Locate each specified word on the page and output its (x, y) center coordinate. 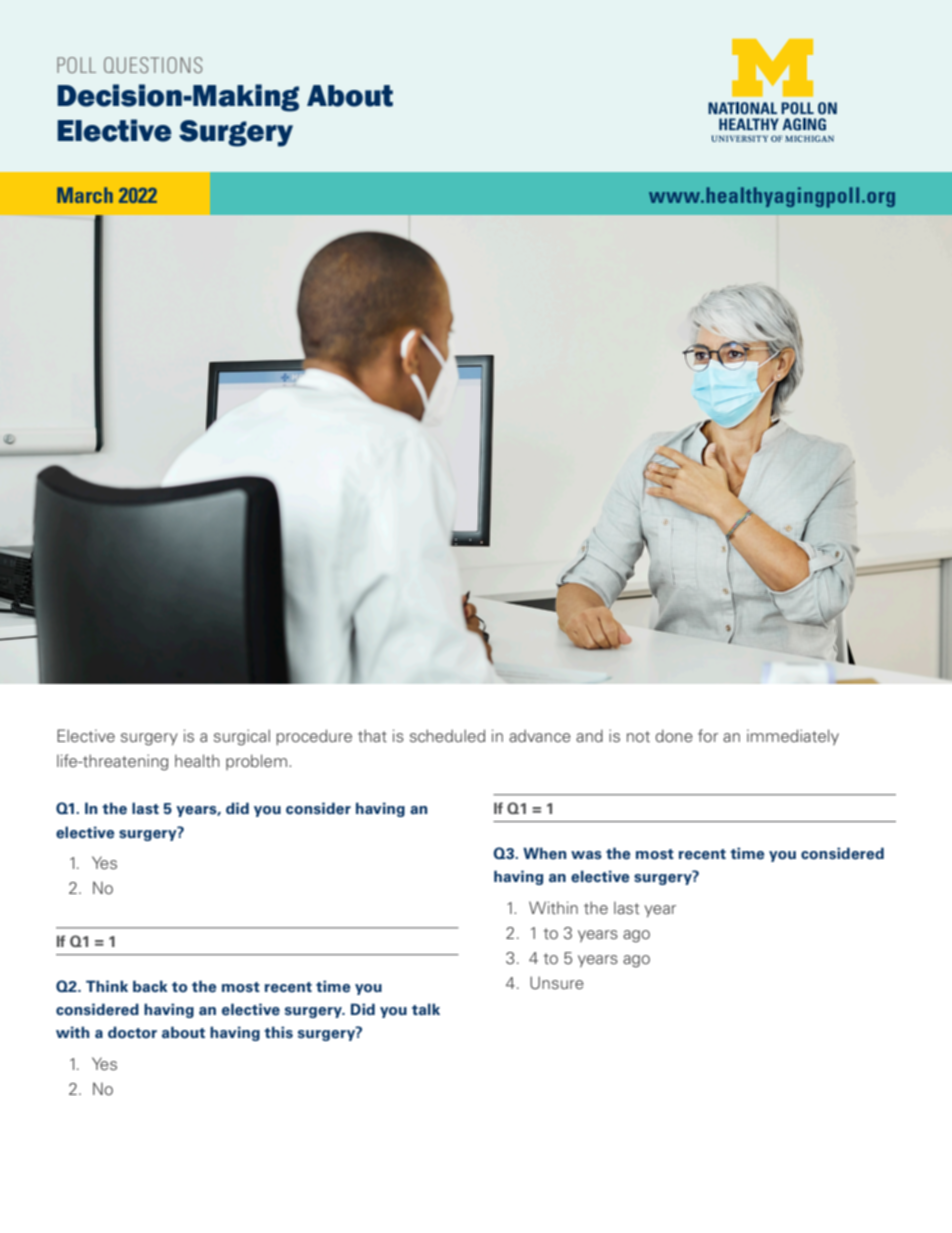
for (708, 735)
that (372, 735)
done (674, 735)
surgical (242, 737)
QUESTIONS (153, 65)
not (638, 736)
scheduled (447, 735)
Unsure (557, 982)
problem (256, 762)
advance (540, 735)
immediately (793, 737)
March (85, 195)
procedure (314, 737)
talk (426, 1009)
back (150, 986)
